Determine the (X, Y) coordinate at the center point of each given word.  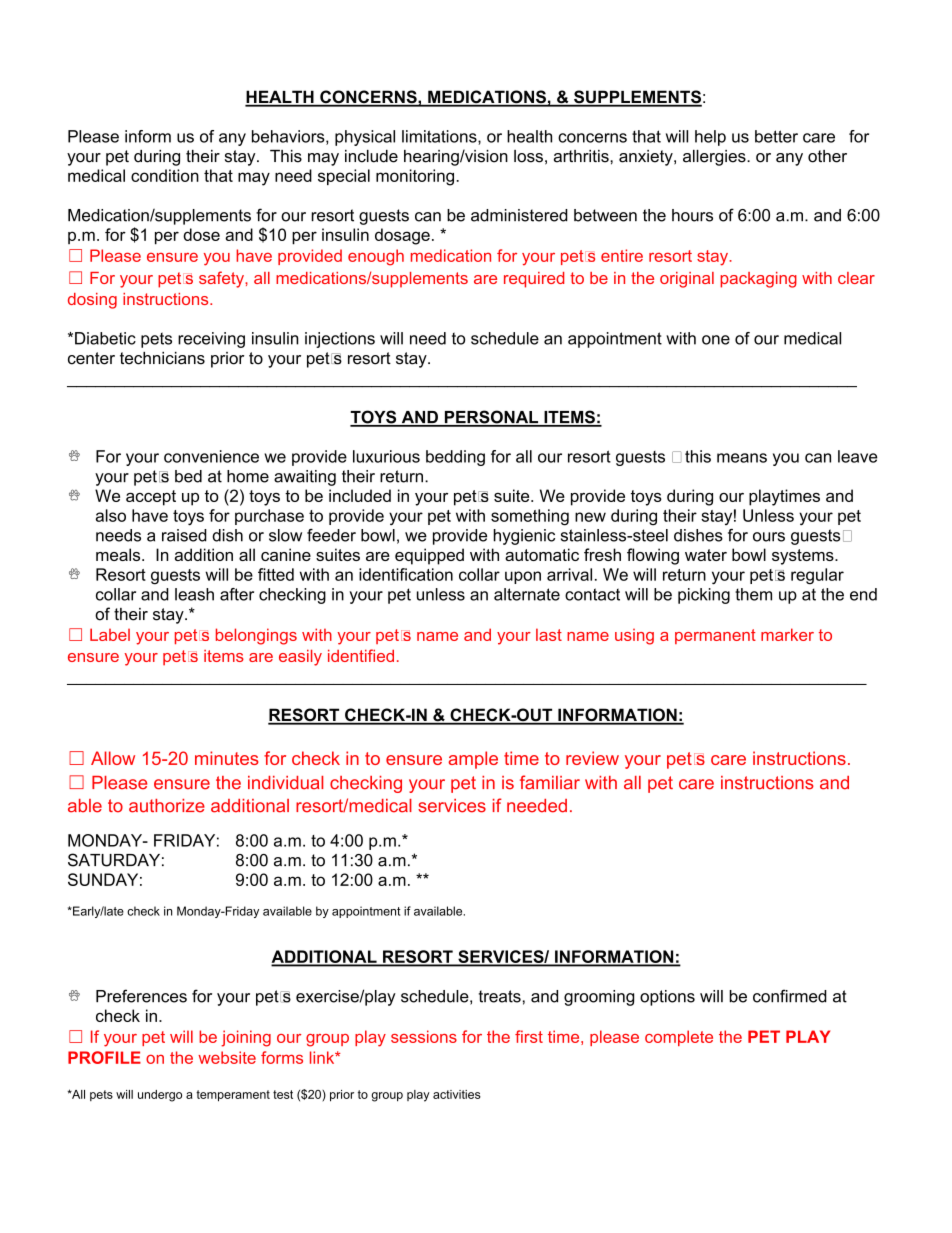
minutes (227, 758)
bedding (455, 458)
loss (528, 156)
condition (165, 175)
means (742, 458)
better (776, 136)
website (227, 1057)
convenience (211, 456)
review (592, 758)
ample (473, 760)
